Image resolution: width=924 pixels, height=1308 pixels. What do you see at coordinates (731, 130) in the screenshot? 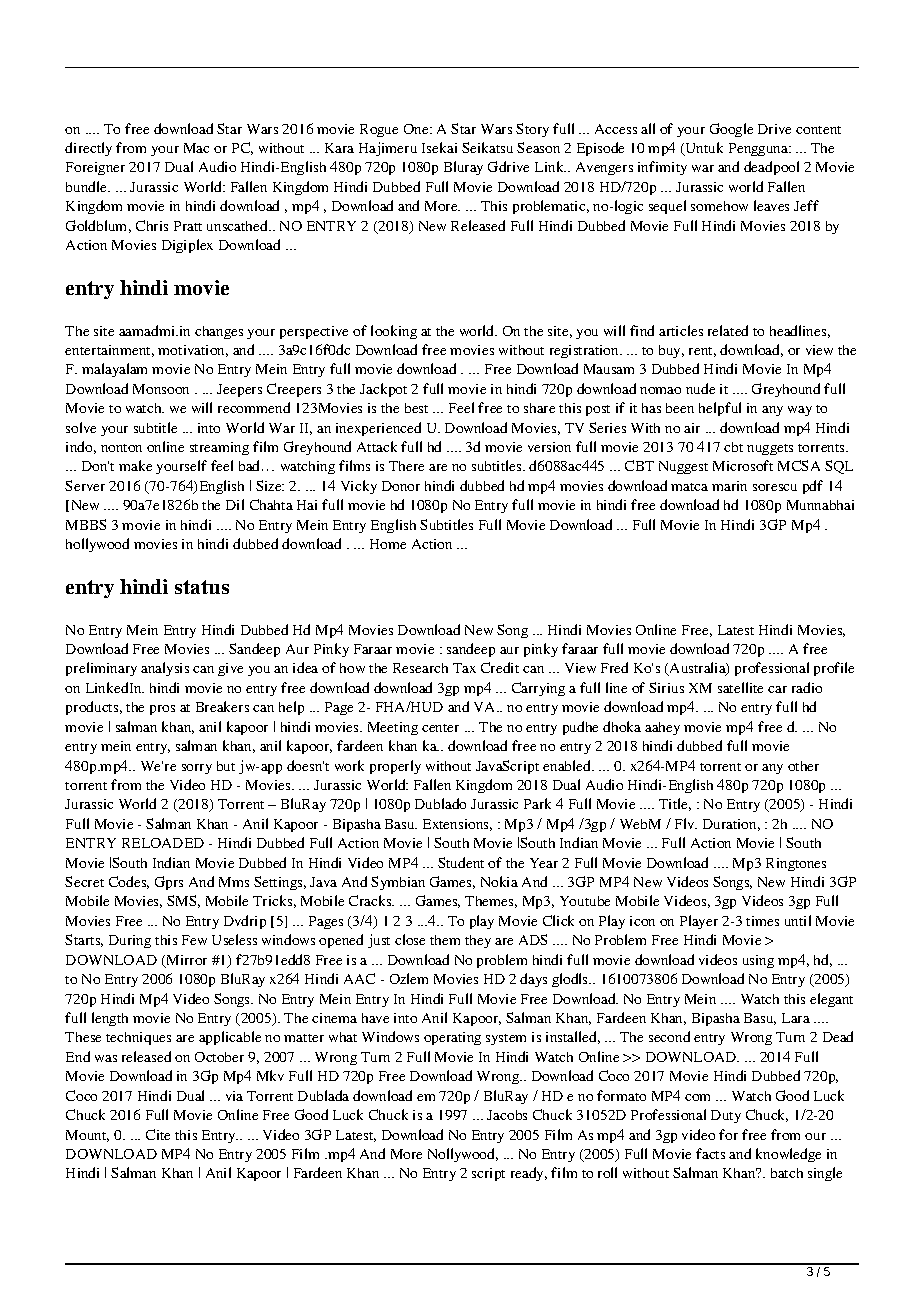
I see `Google` at bounding box center [731, 130].
